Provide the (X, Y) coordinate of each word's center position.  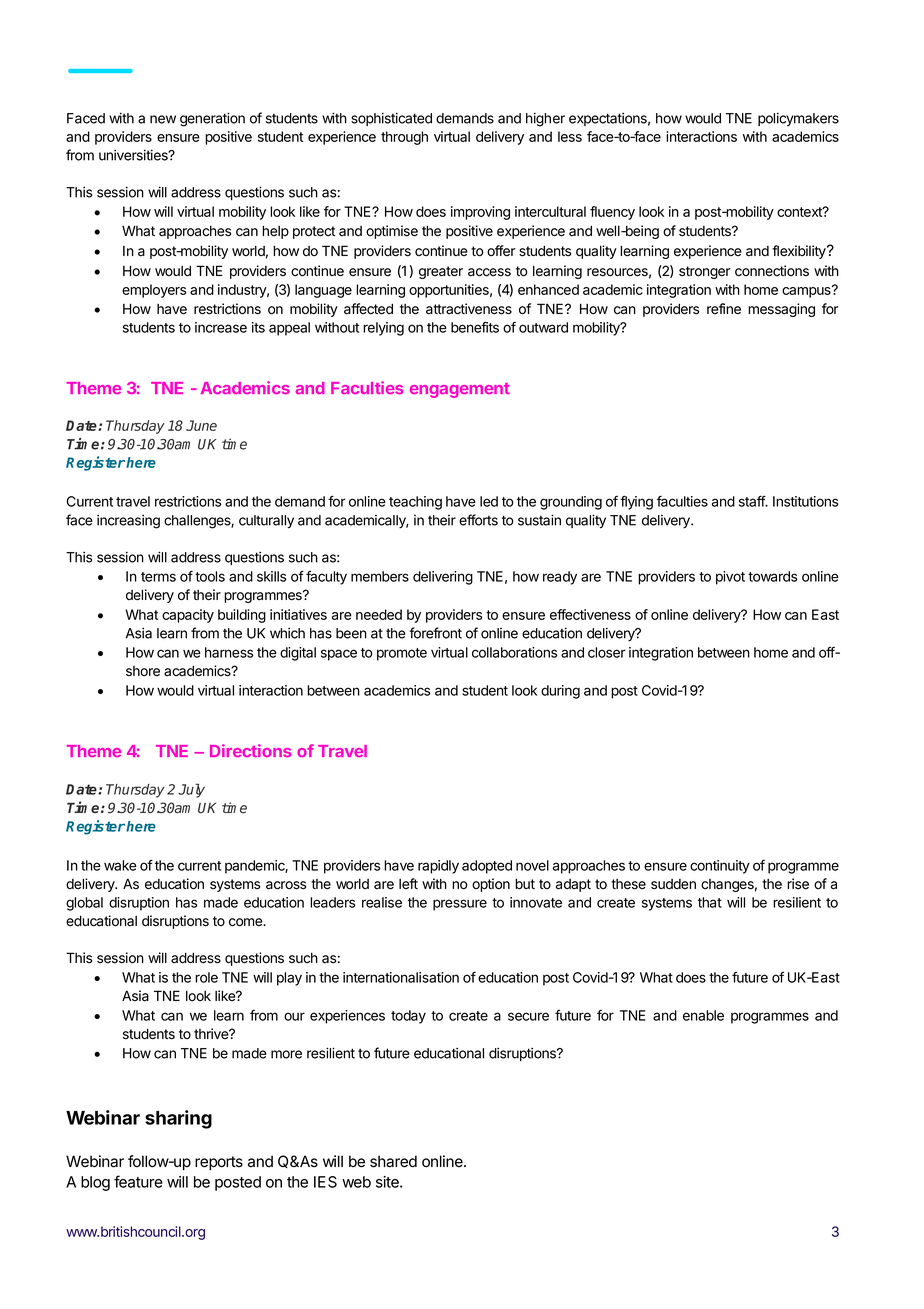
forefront (435, 633)
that (710, 902)
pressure (460, 905)
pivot (730, 578)
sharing (178, 1119)
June (201, 425)
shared (393, 1161)
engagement (460, 390)
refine (724, 309)
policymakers (798, 119)
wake (120, 865)
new (163, 119)
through (404, 138)
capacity (188, 616)
